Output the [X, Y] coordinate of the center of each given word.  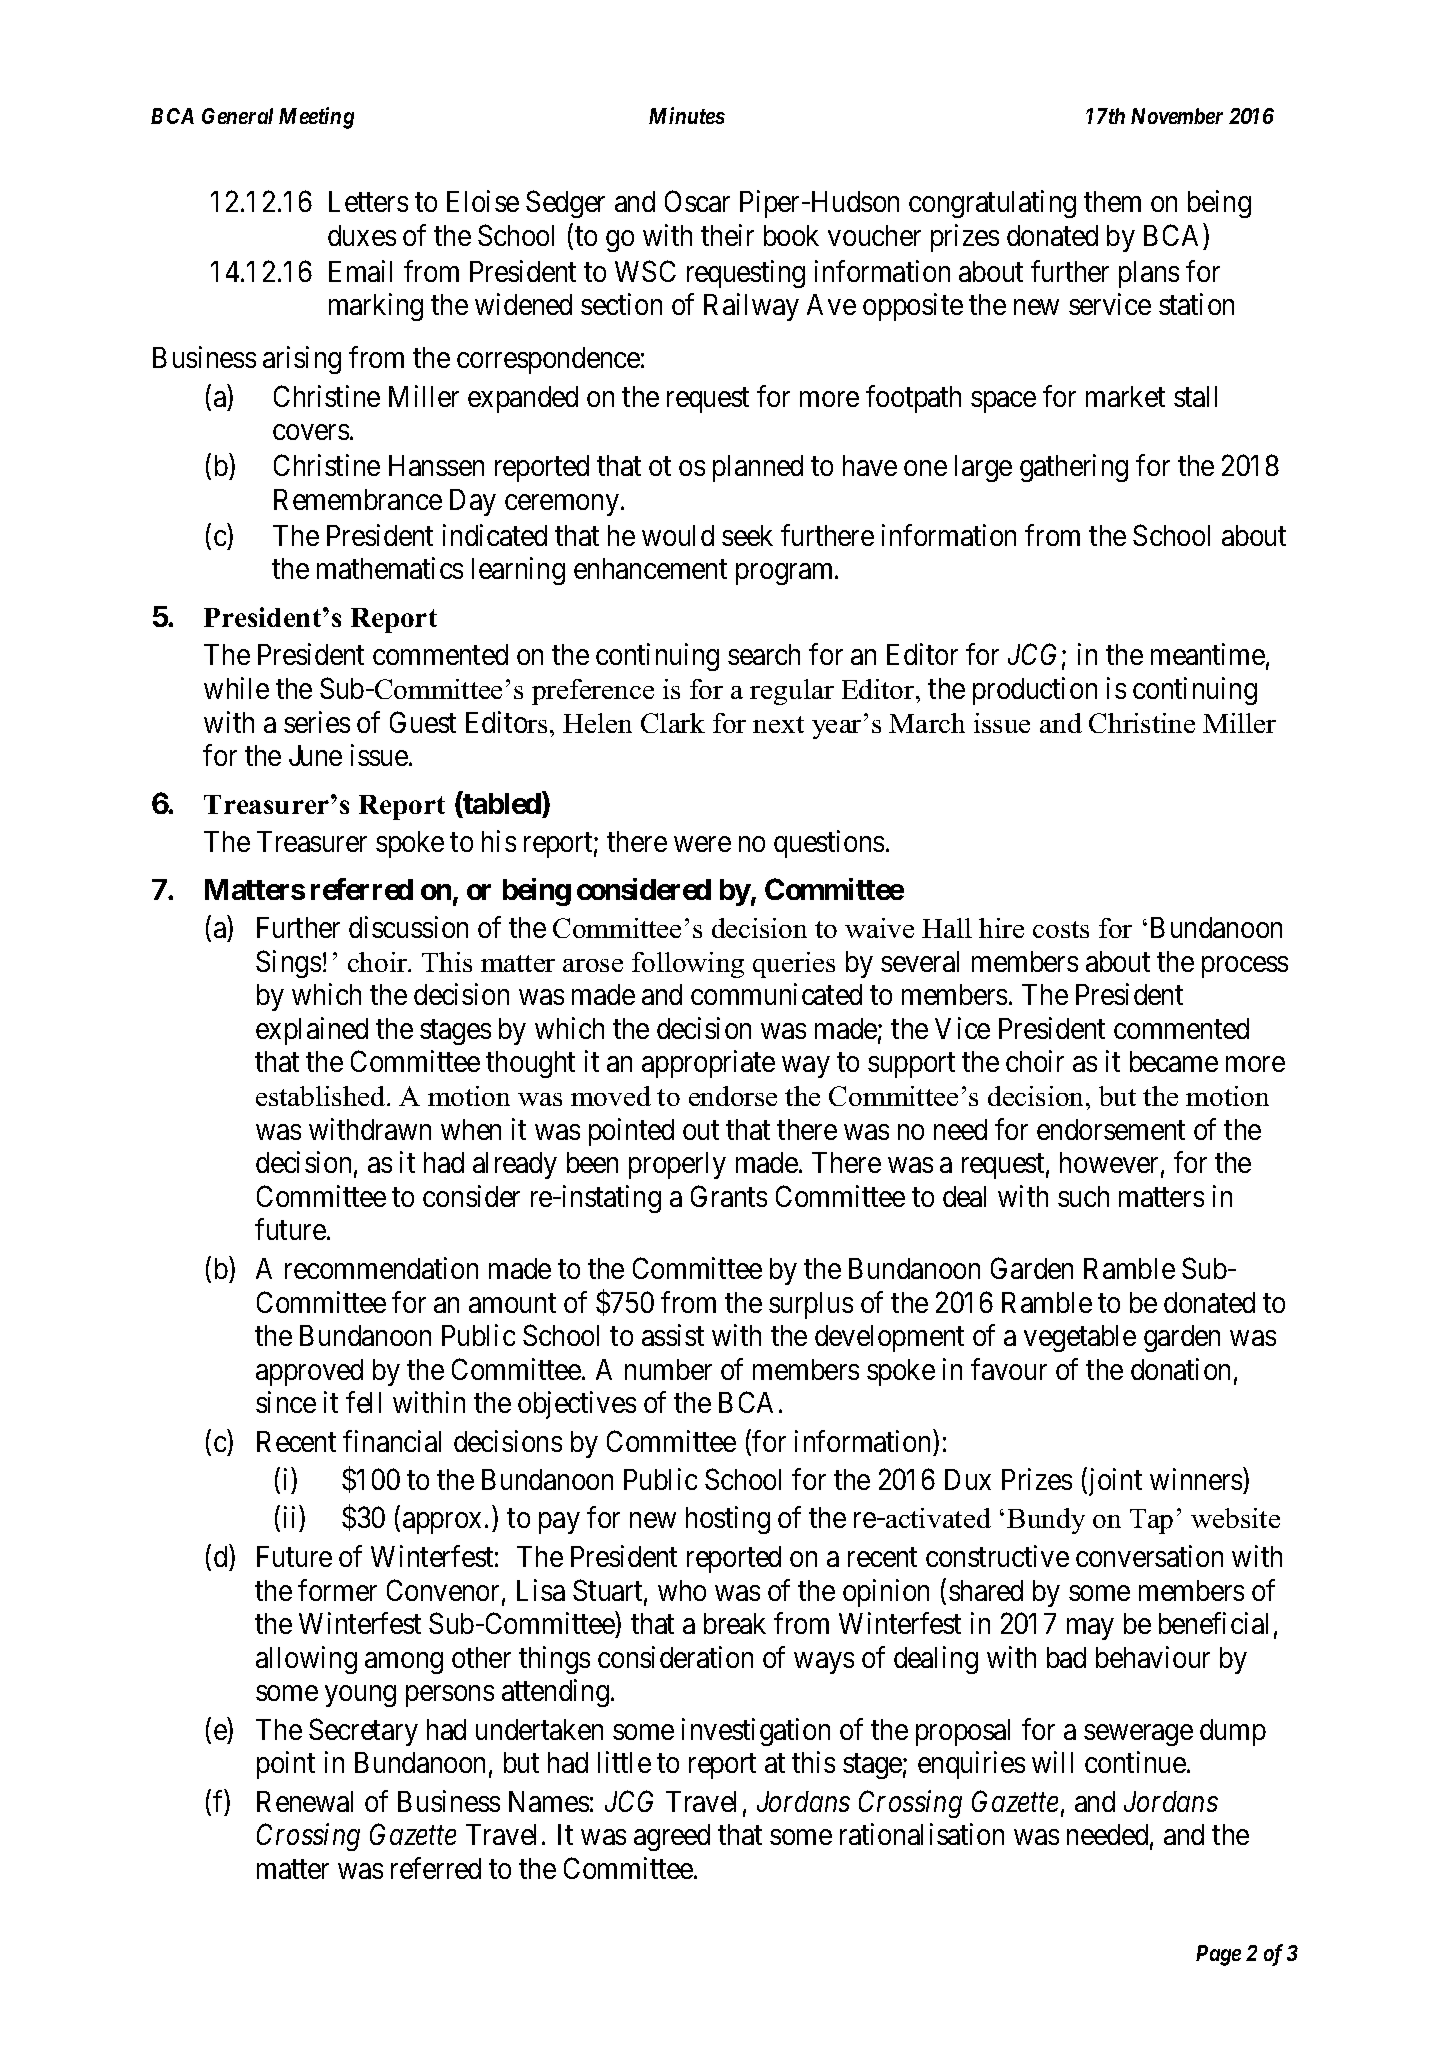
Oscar [697, 201]
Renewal [305, 1801]
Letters [368, 201]
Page [1218, 1955]
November [1177, 116]
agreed [672, 1837]
